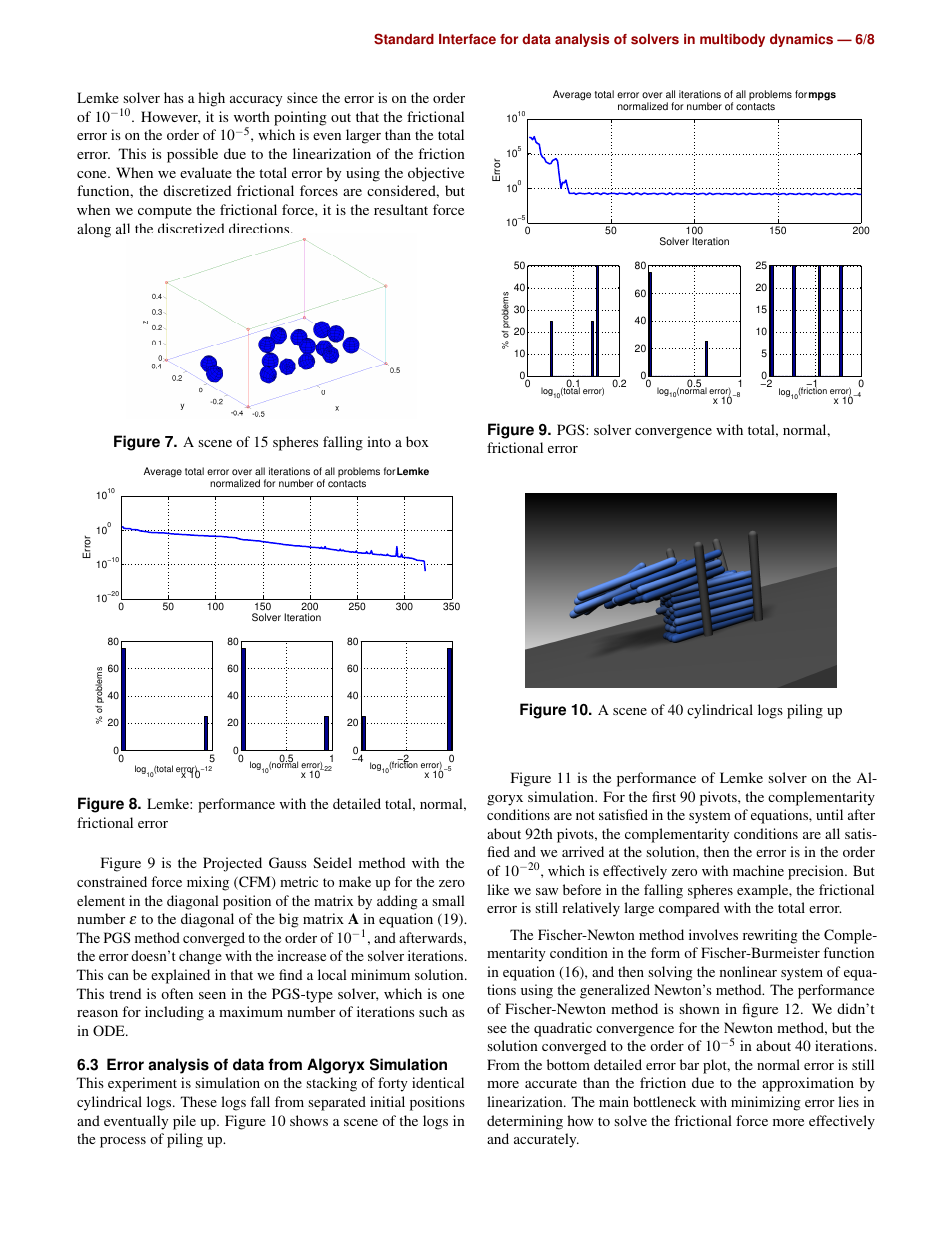  What do you see at coordinates (379, 441) in the document?
I see `into` at bounding box center [379, 441].
